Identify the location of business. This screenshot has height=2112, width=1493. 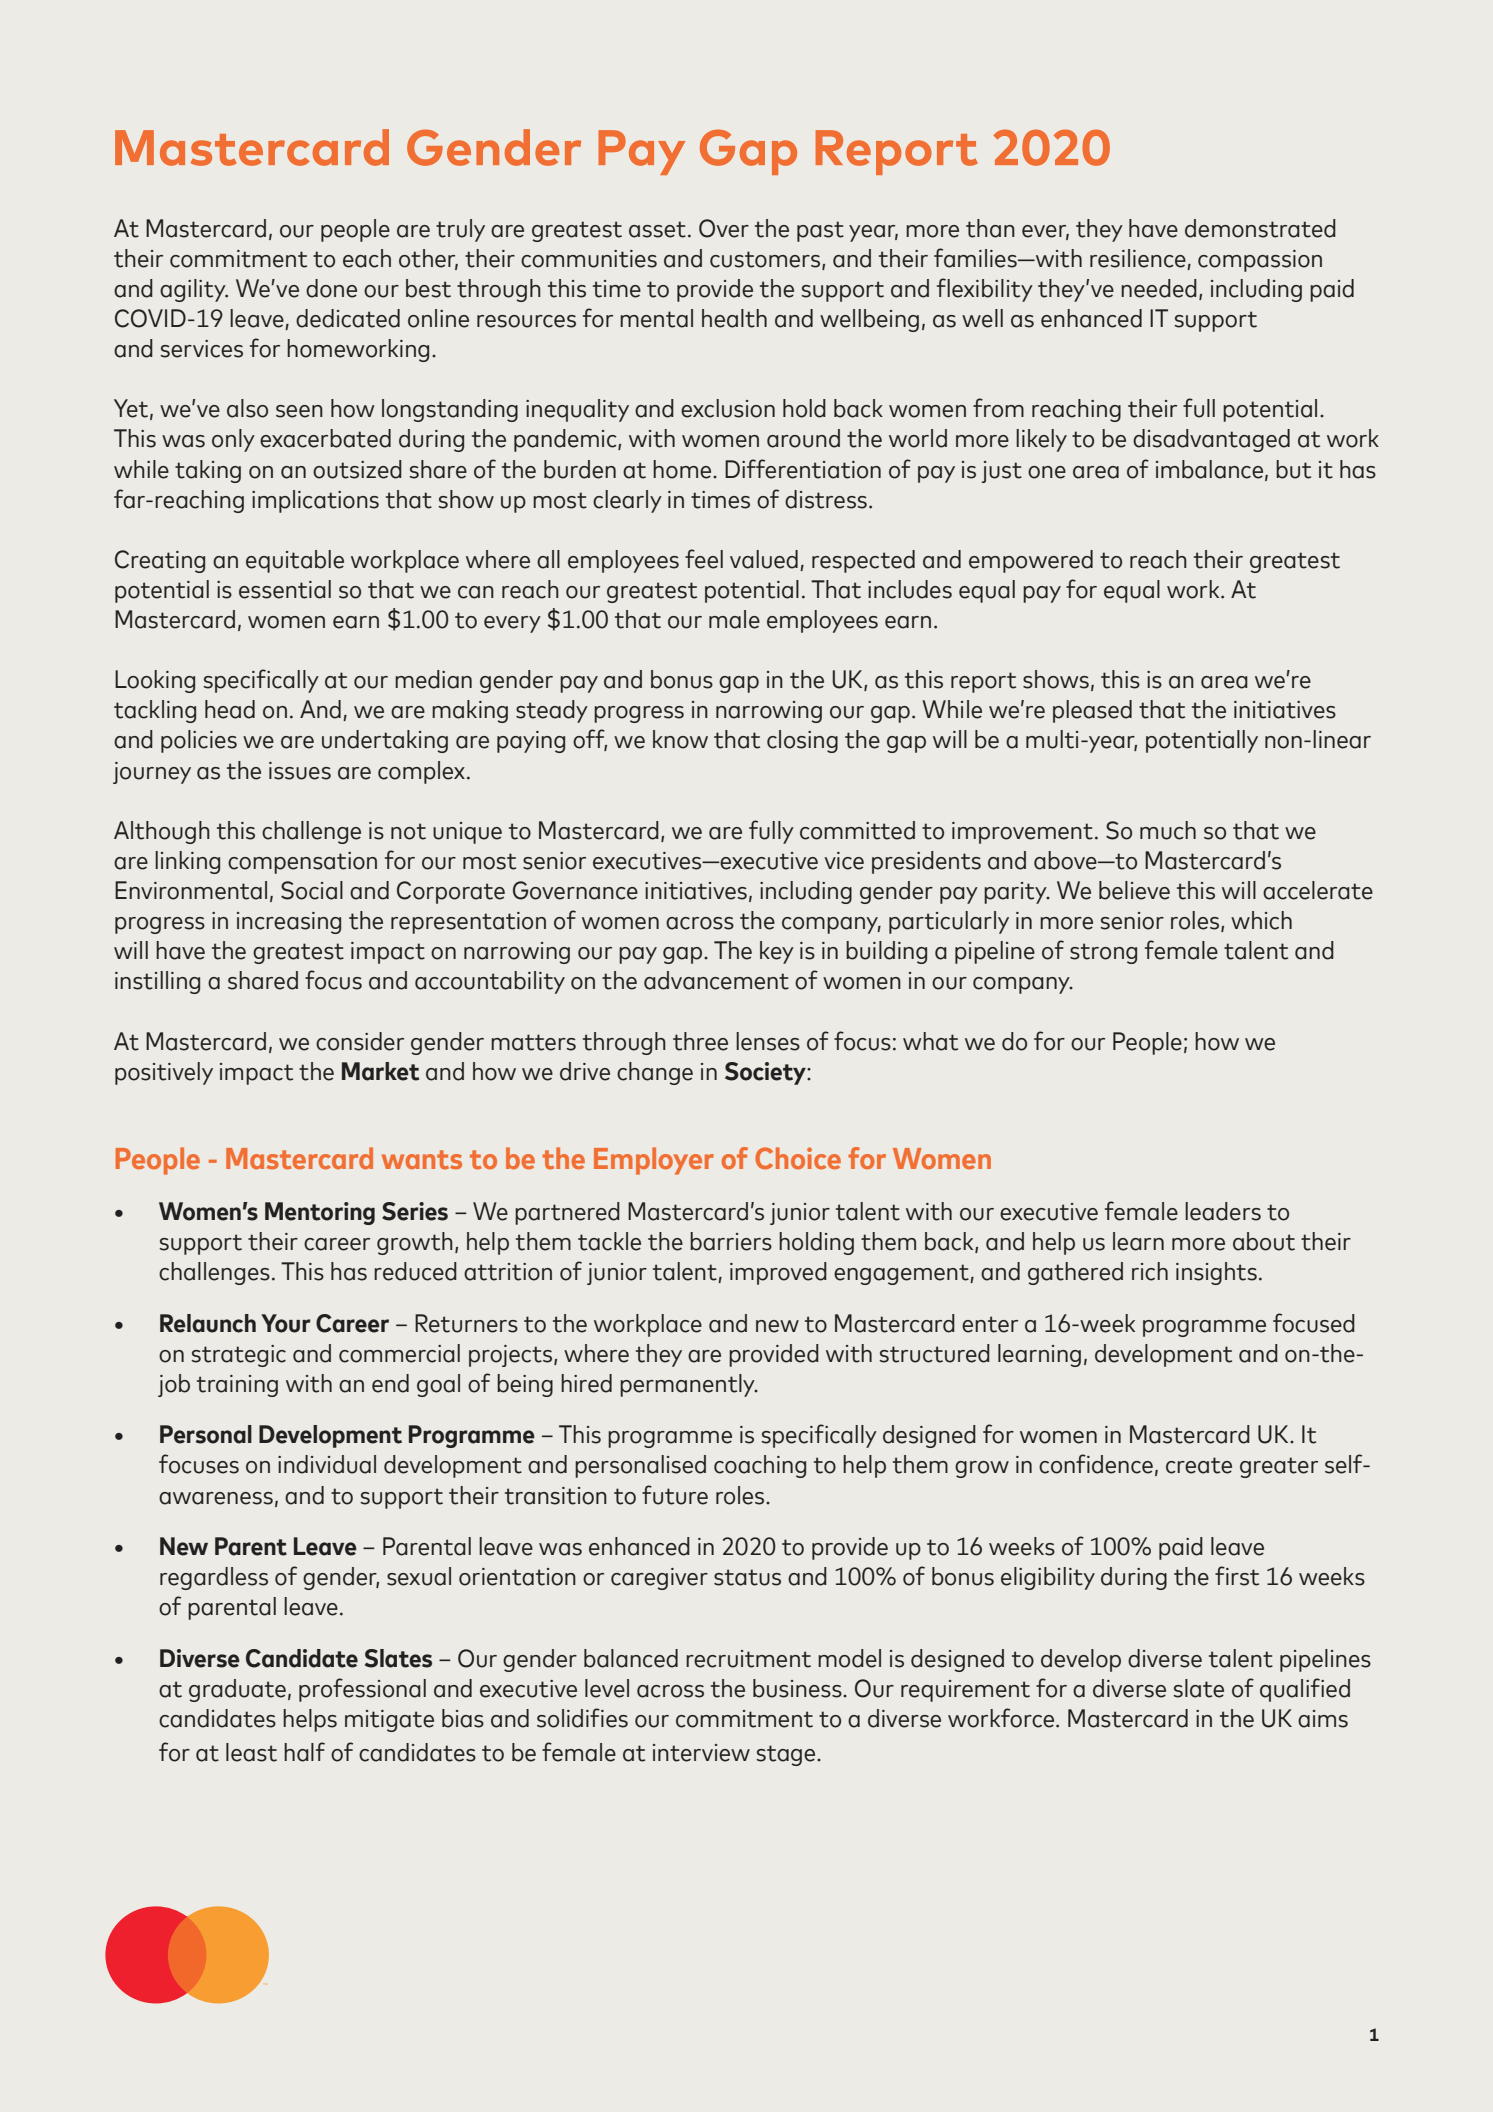
(798, 1688).
